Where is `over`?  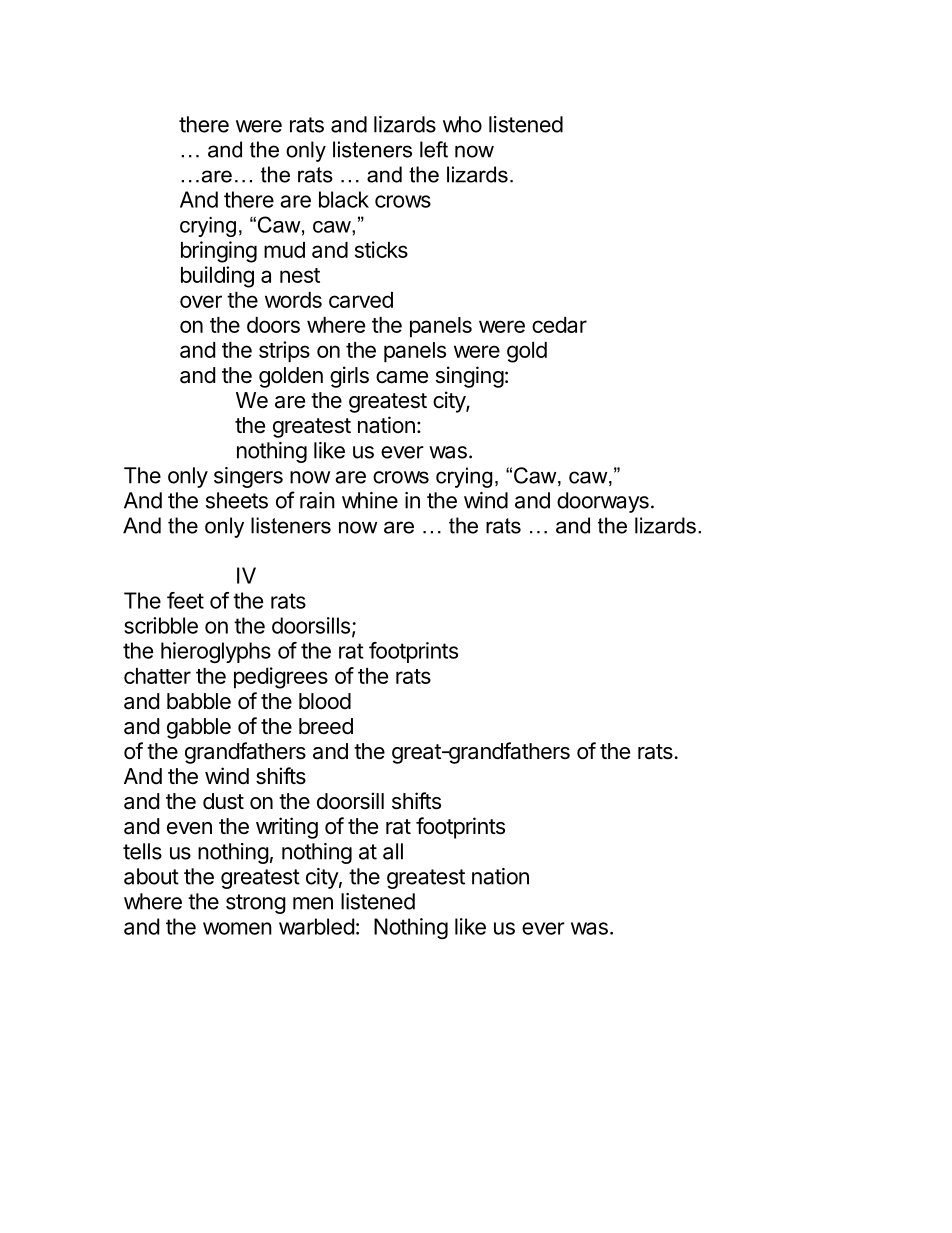
over is located at coordinates (201, 301).
